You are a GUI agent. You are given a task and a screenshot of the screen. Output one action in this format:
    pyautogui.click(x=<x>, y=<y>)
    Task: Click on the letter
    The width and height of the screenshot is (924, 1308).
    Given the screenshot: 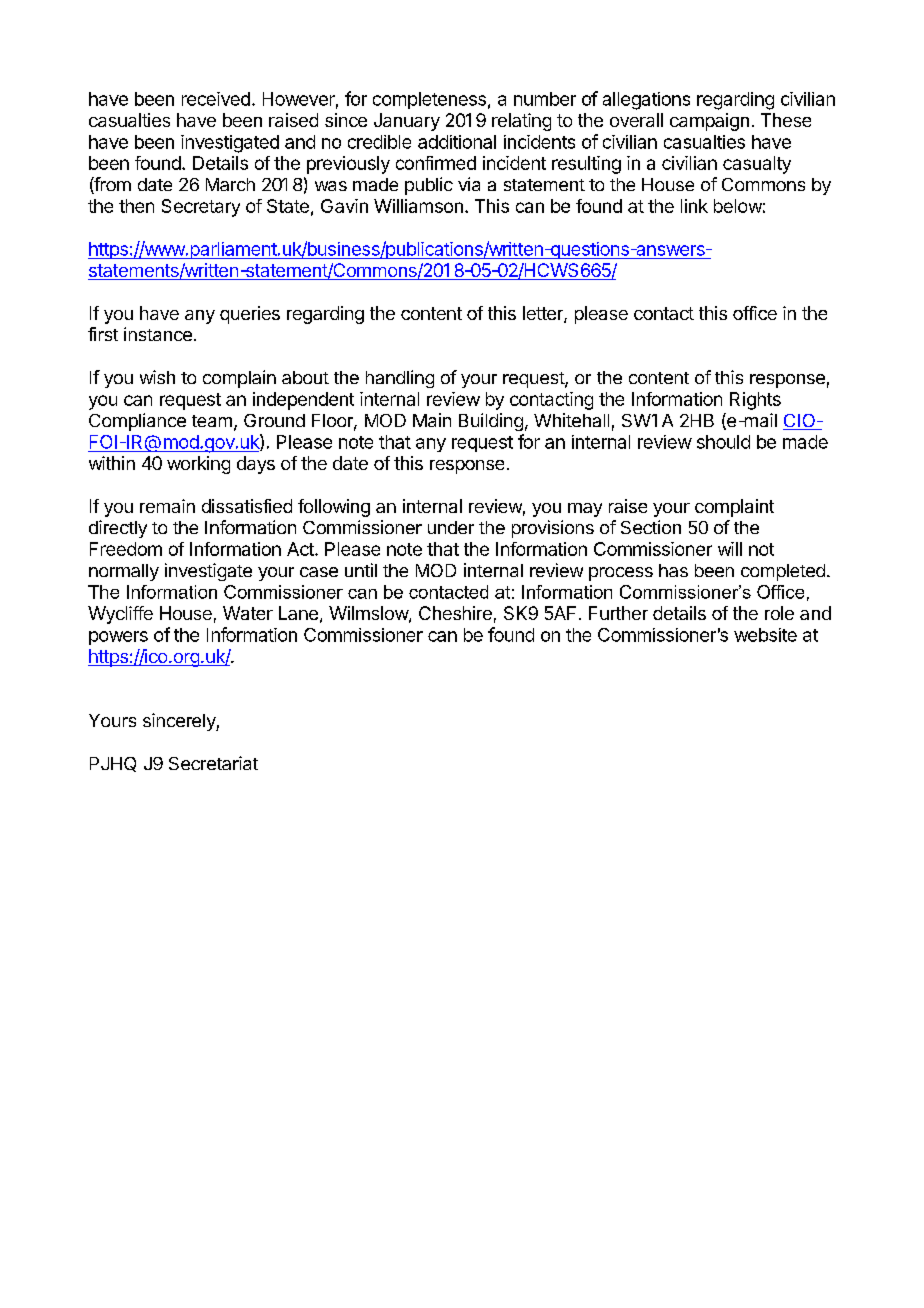 What is the action you would take?
    pyautogui.click(x=544, y=314)
